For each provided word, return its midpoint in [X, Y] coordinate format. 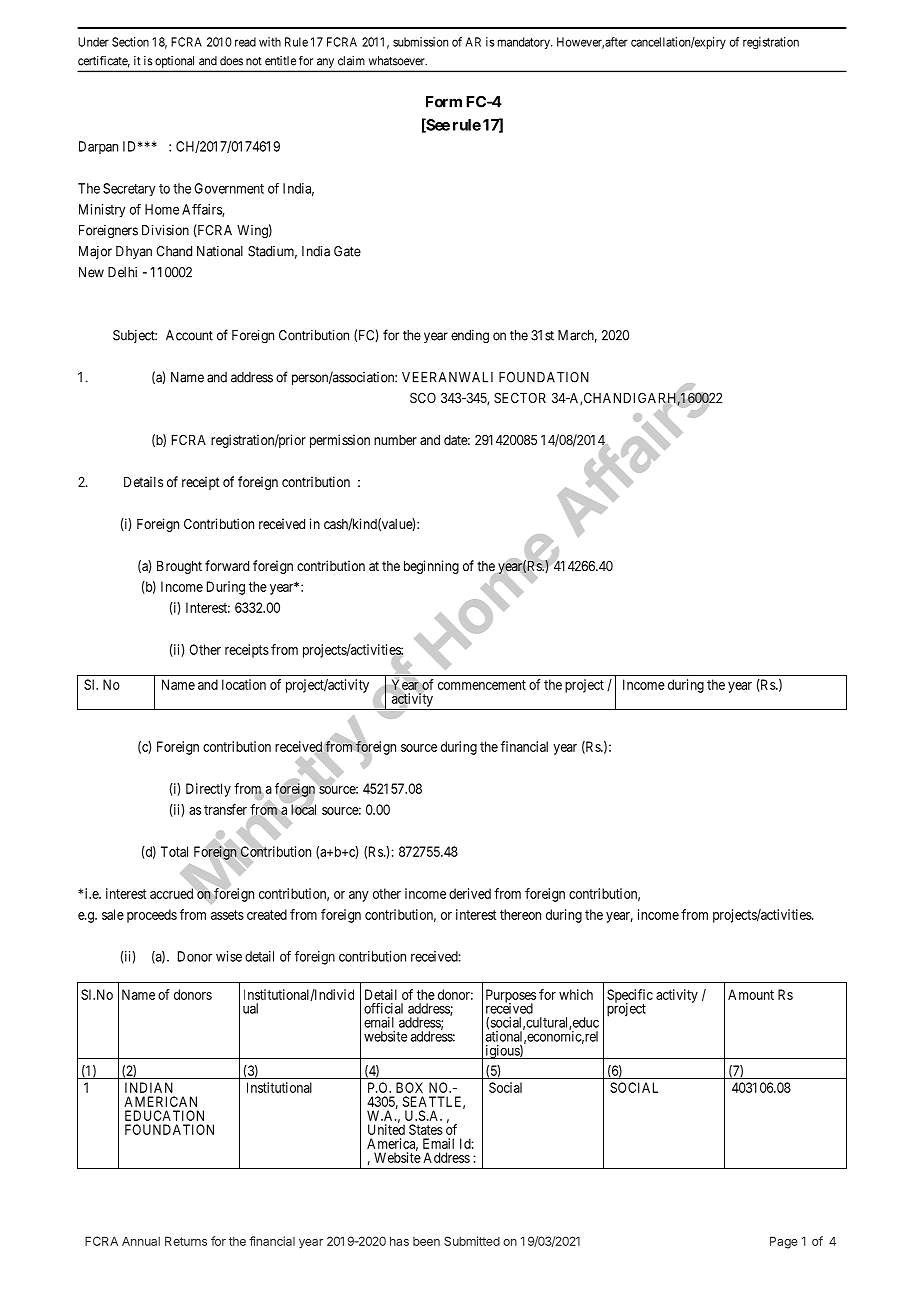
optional [174, 62]
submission [420, 42]
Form [444, 102]
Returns [186, 1241]
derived [470, 893]
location [244, 684]
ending [470, 336]
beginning [431, 567]
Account [189, 335]
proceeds [152, 916]
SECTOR [520, 397]
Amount [751, 994]
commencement [482, 685]
